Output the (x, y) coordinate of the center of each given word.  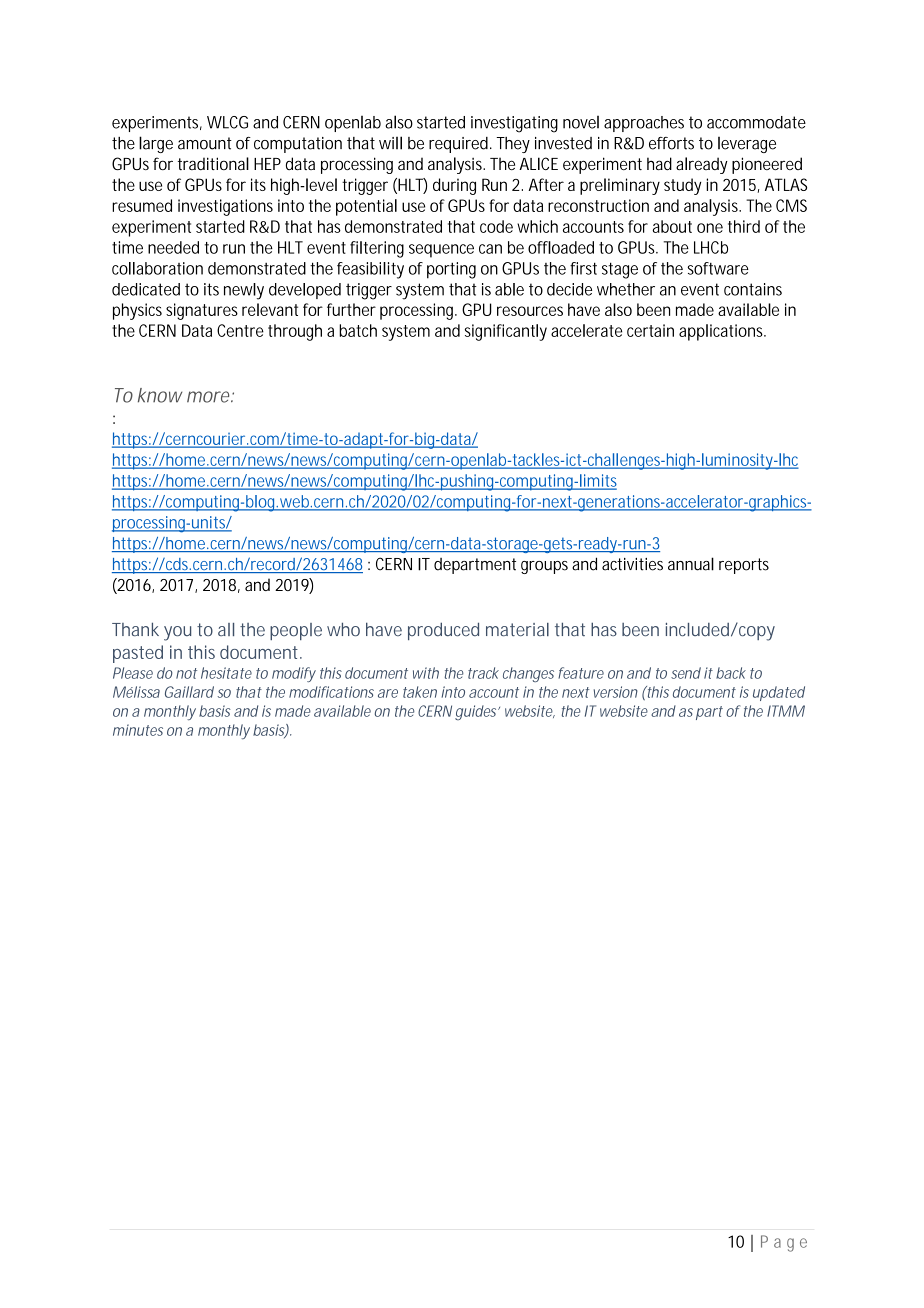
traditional (213, 163)
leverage (747, 145)
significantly (506, 332)
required (460, 145)
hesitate (226, 673)
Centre (240, 330)
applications (722, 332)
